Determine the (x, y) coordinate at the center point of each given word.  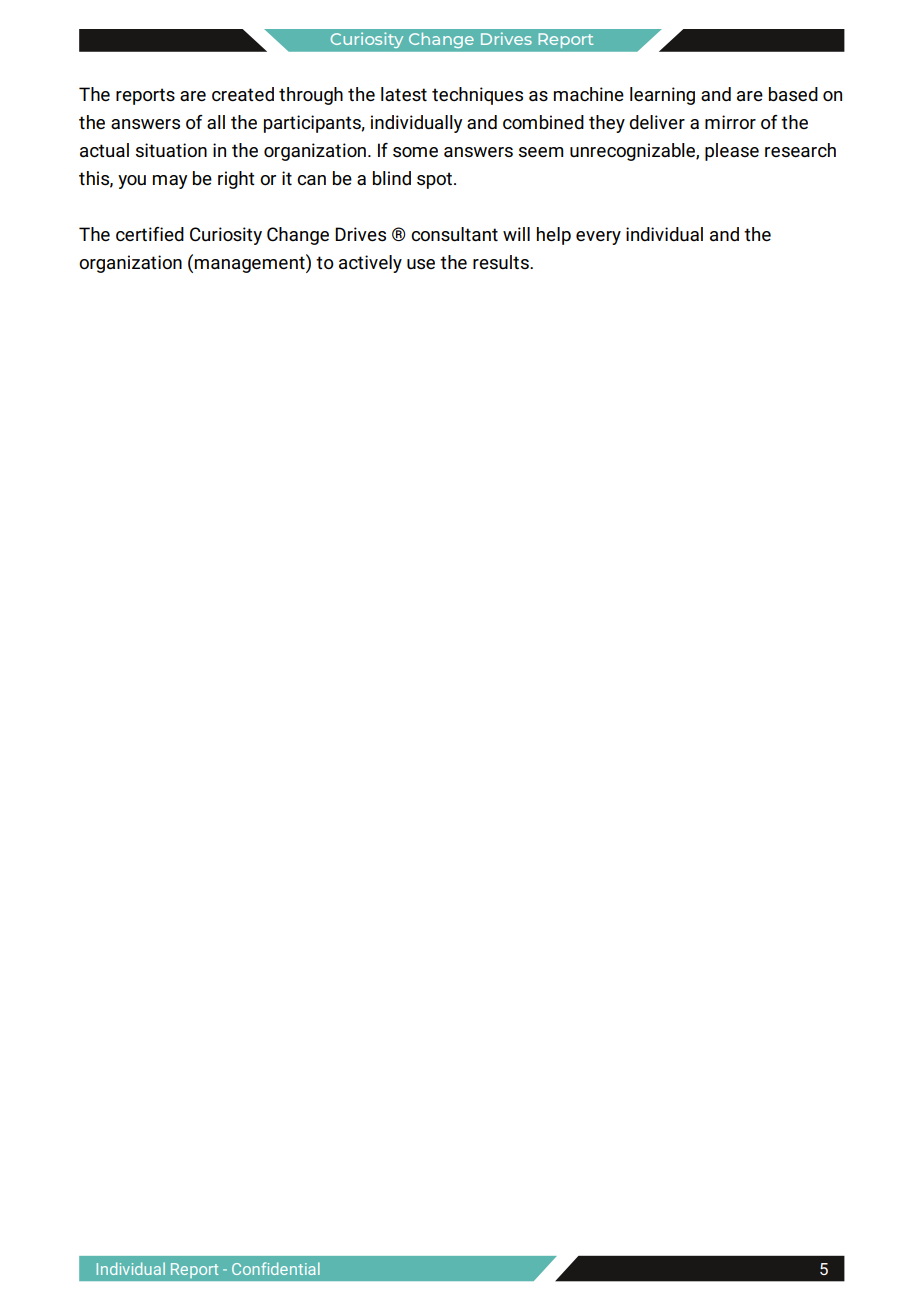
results (502, 262)
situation (171, 150)
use (421, 264)
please (732, 152)
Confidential (276, 1268)
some (415, 152)
